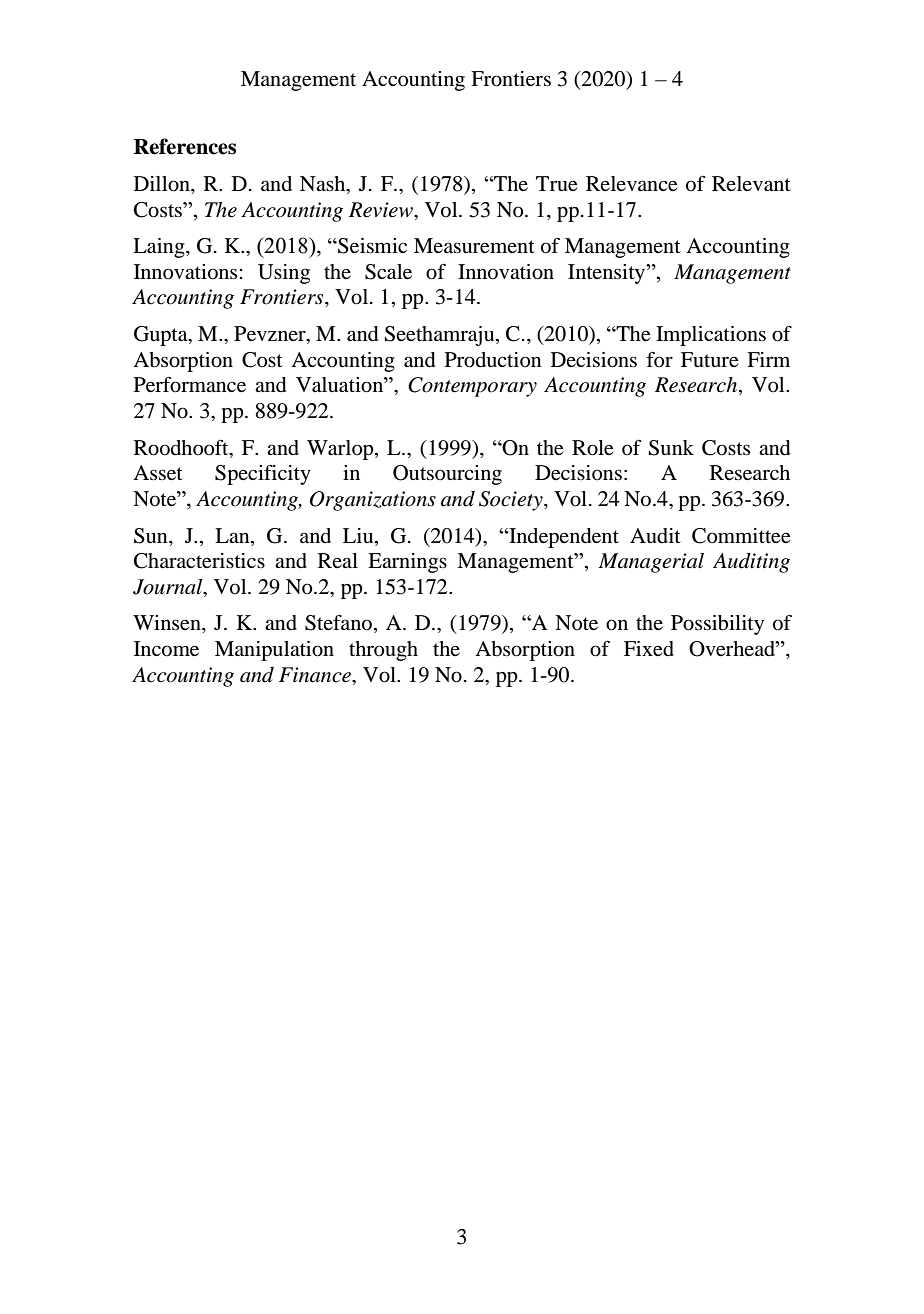 The height and width of the page is (1314, 924). What do you see at coordinates (751, 184) in the page?
I see `Relevant` at bounding box center [751, 184].
